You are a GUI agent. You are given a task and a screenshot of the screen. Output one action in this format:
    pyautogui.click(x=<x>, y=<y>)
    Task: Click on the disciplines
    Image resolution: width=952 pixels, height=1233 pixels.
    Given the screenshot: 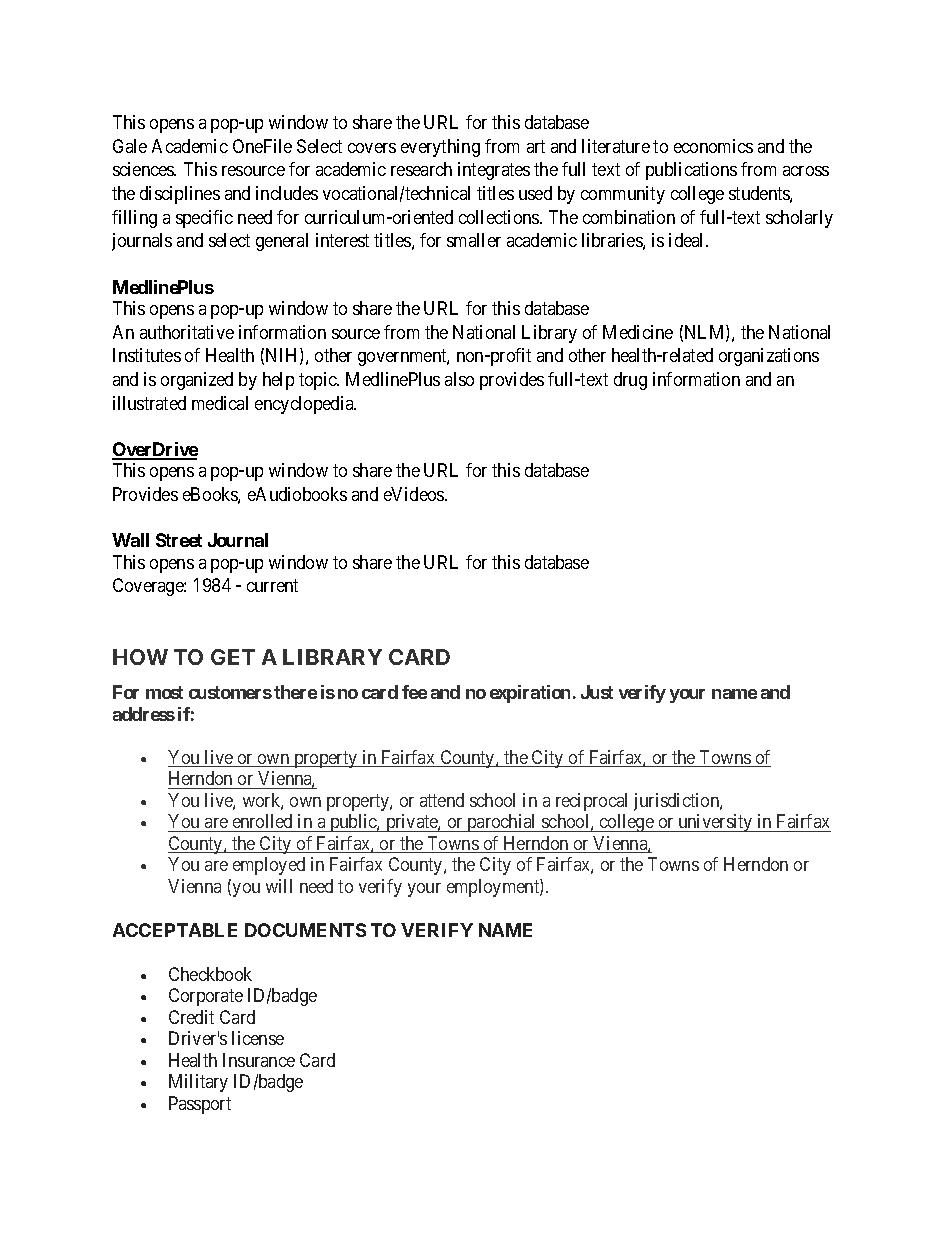 What is the action you would take?
    pyautogui.click(x=180, y=195)
